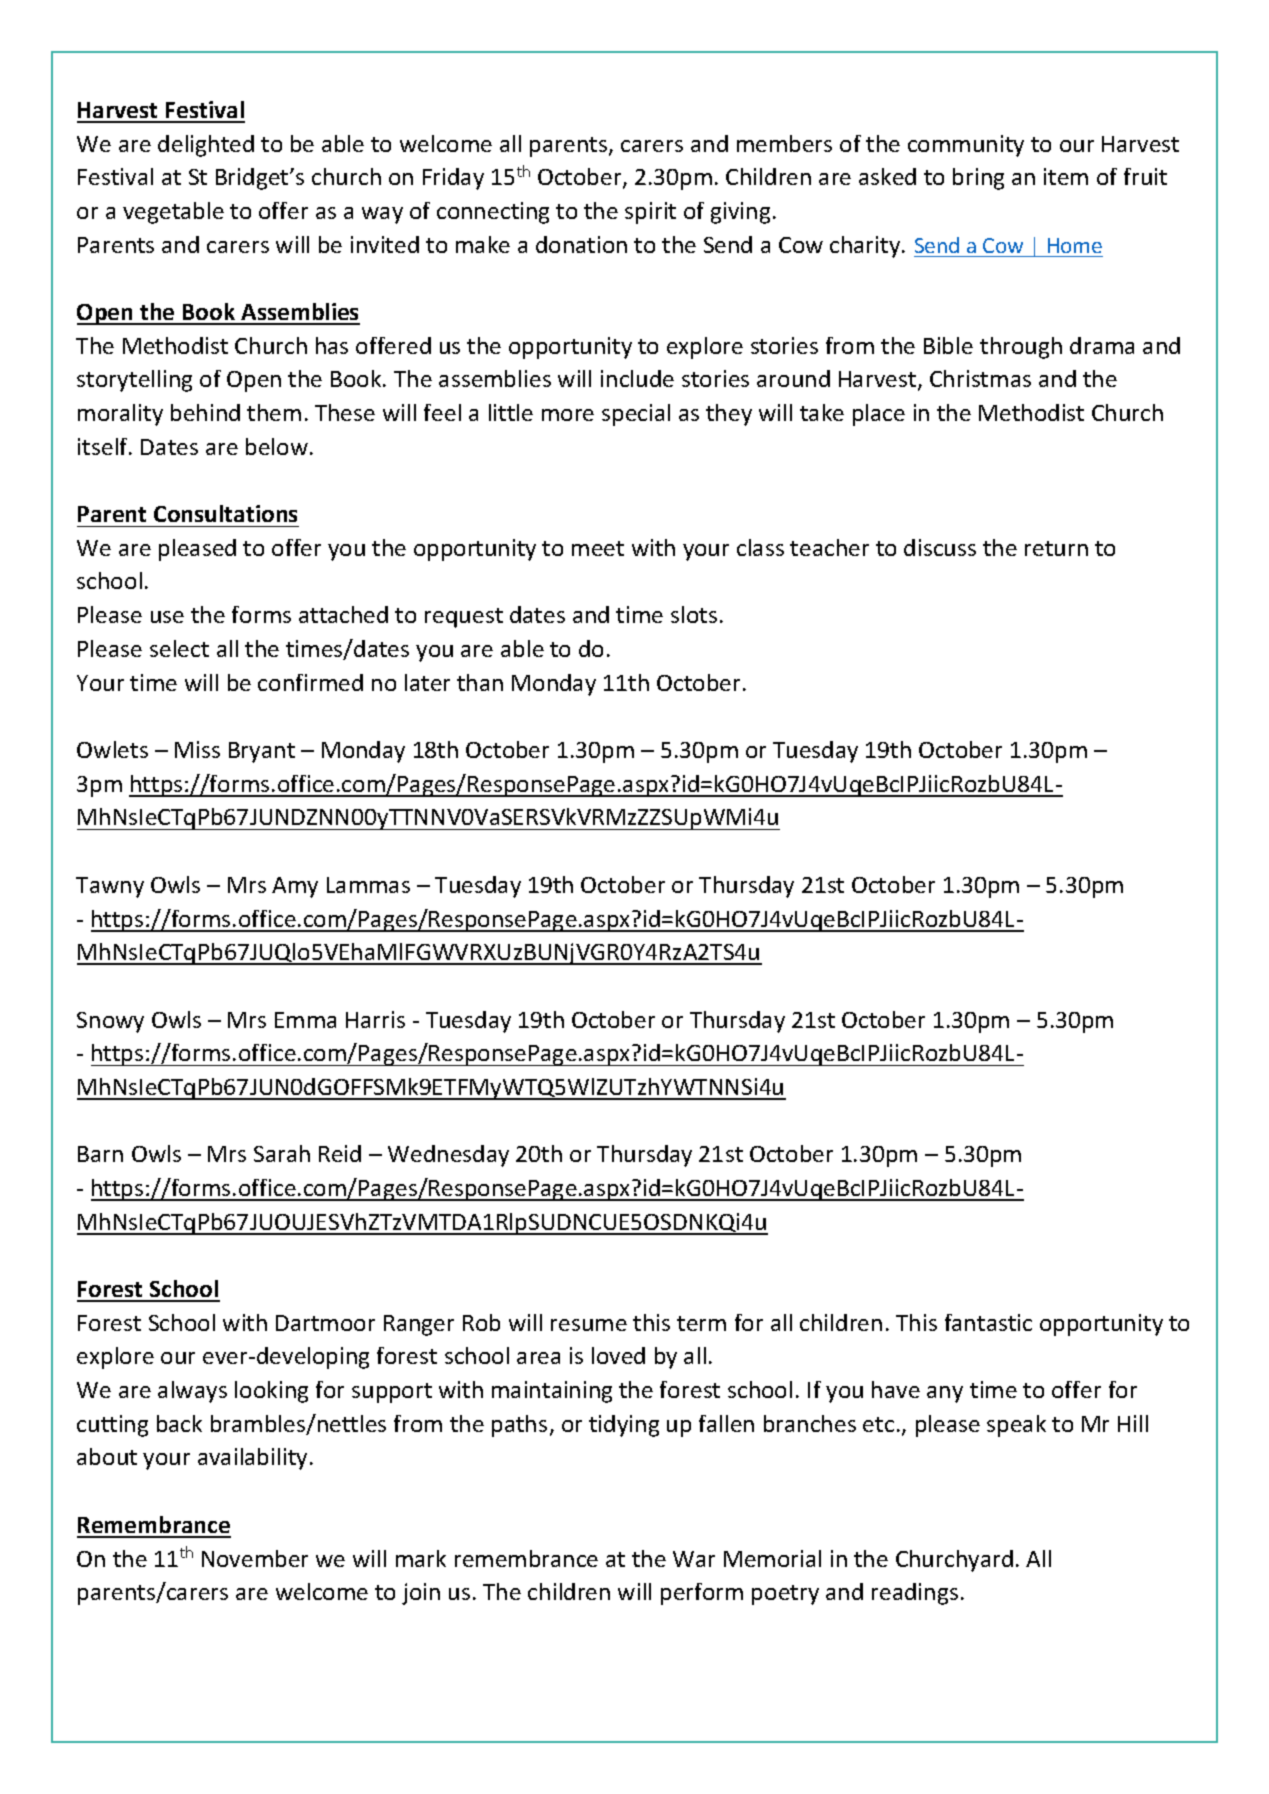  I want to click on bring, so click(978, 179).
